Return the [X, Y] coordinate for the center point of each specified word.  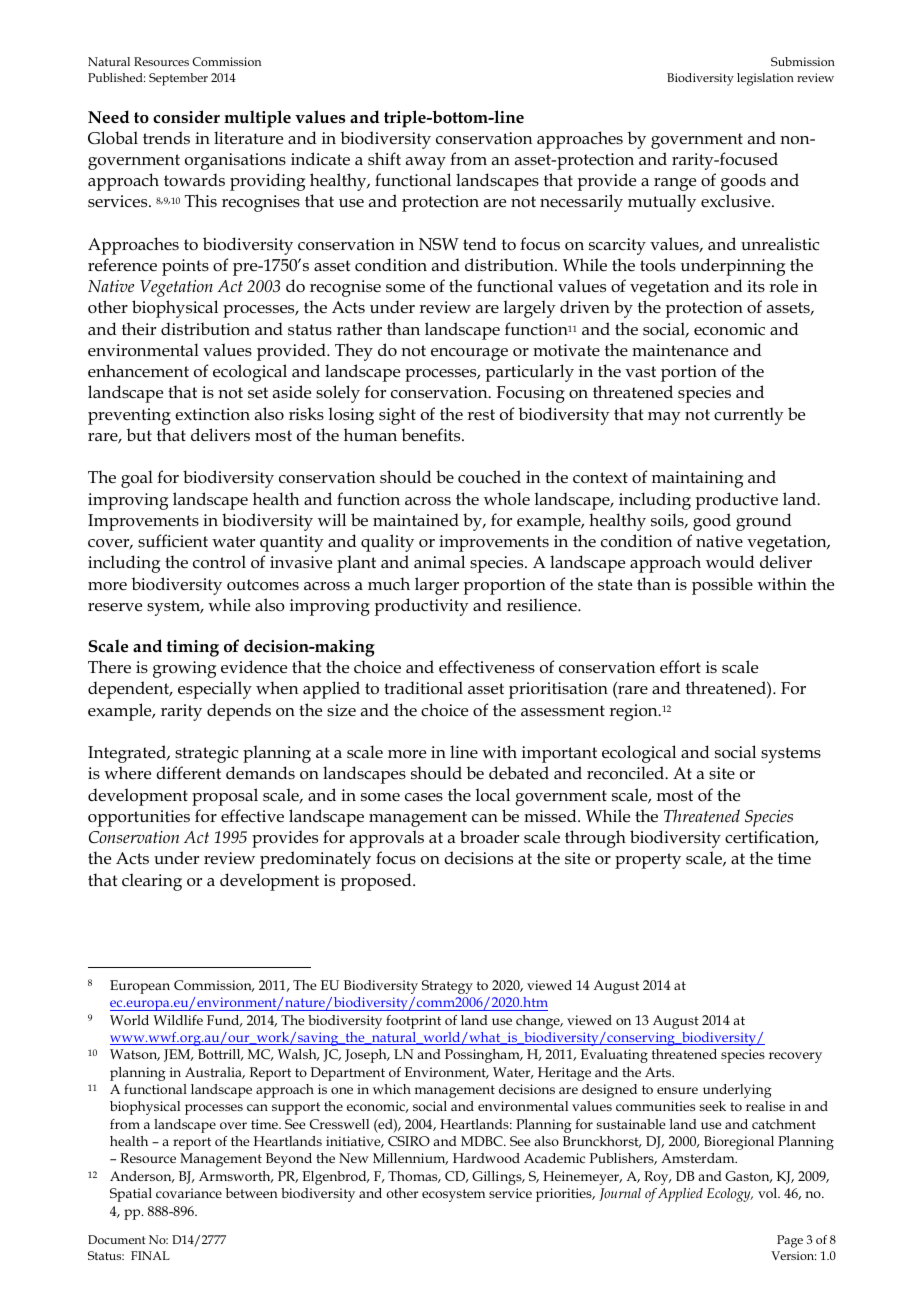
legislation [765, 79]
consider [186, 117]
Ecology [730, 1195]
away [426, 163]
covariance [189, 1193]
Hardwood [486, 1158]
